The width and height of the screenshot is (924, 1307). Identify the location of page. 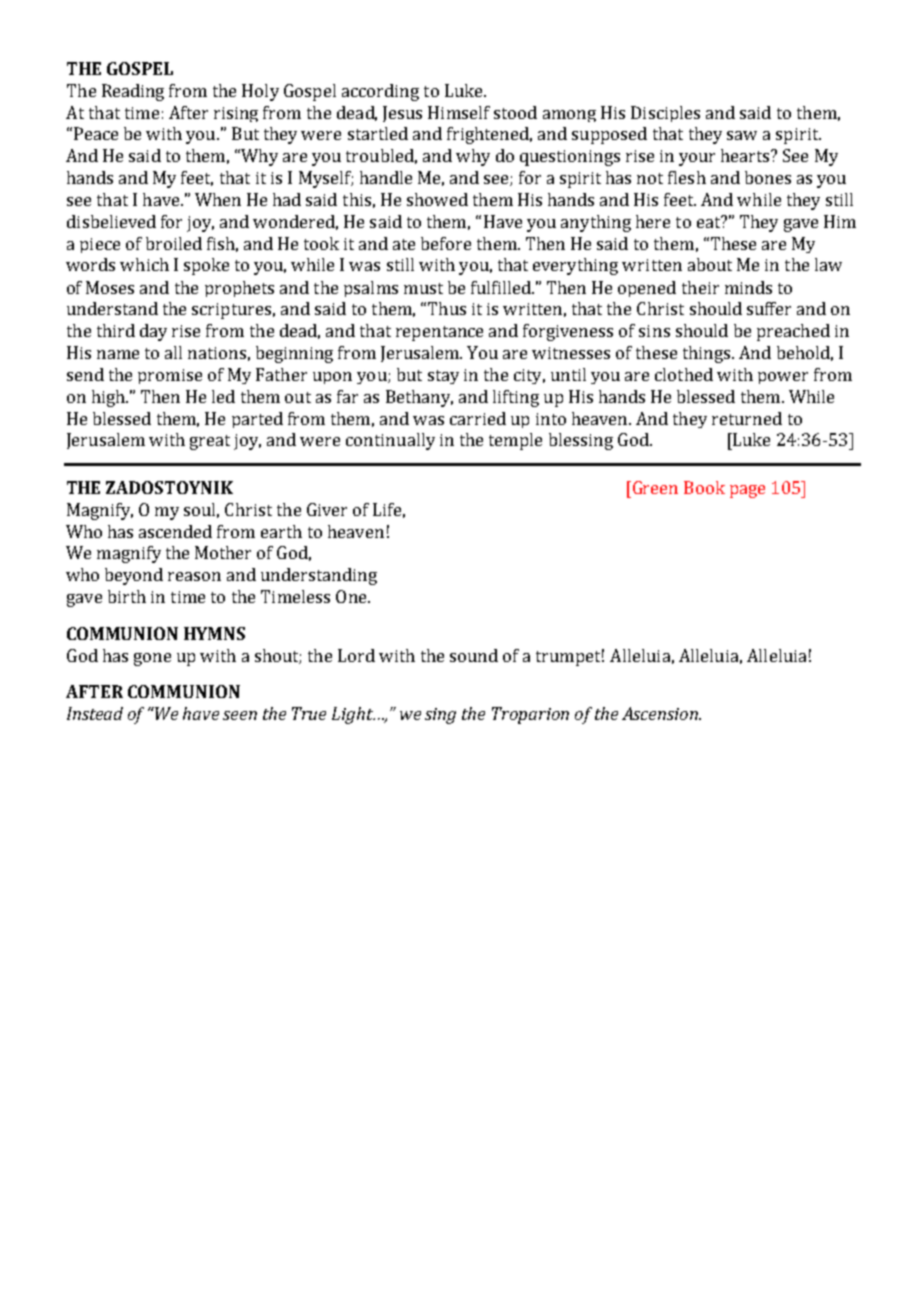
(747, 491).
